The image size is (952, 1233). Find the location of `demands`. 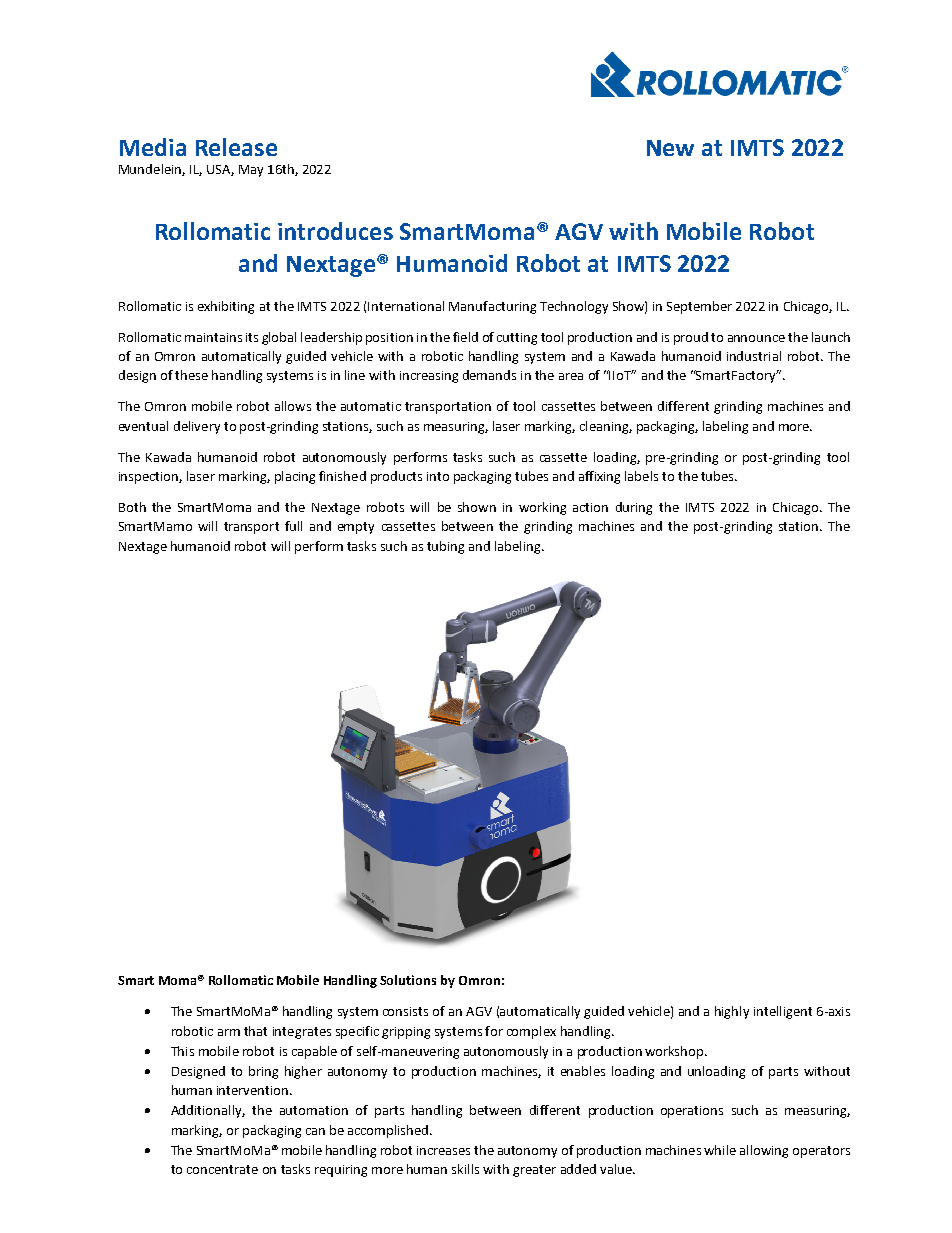

demands is located at coordinates (489, 375).
